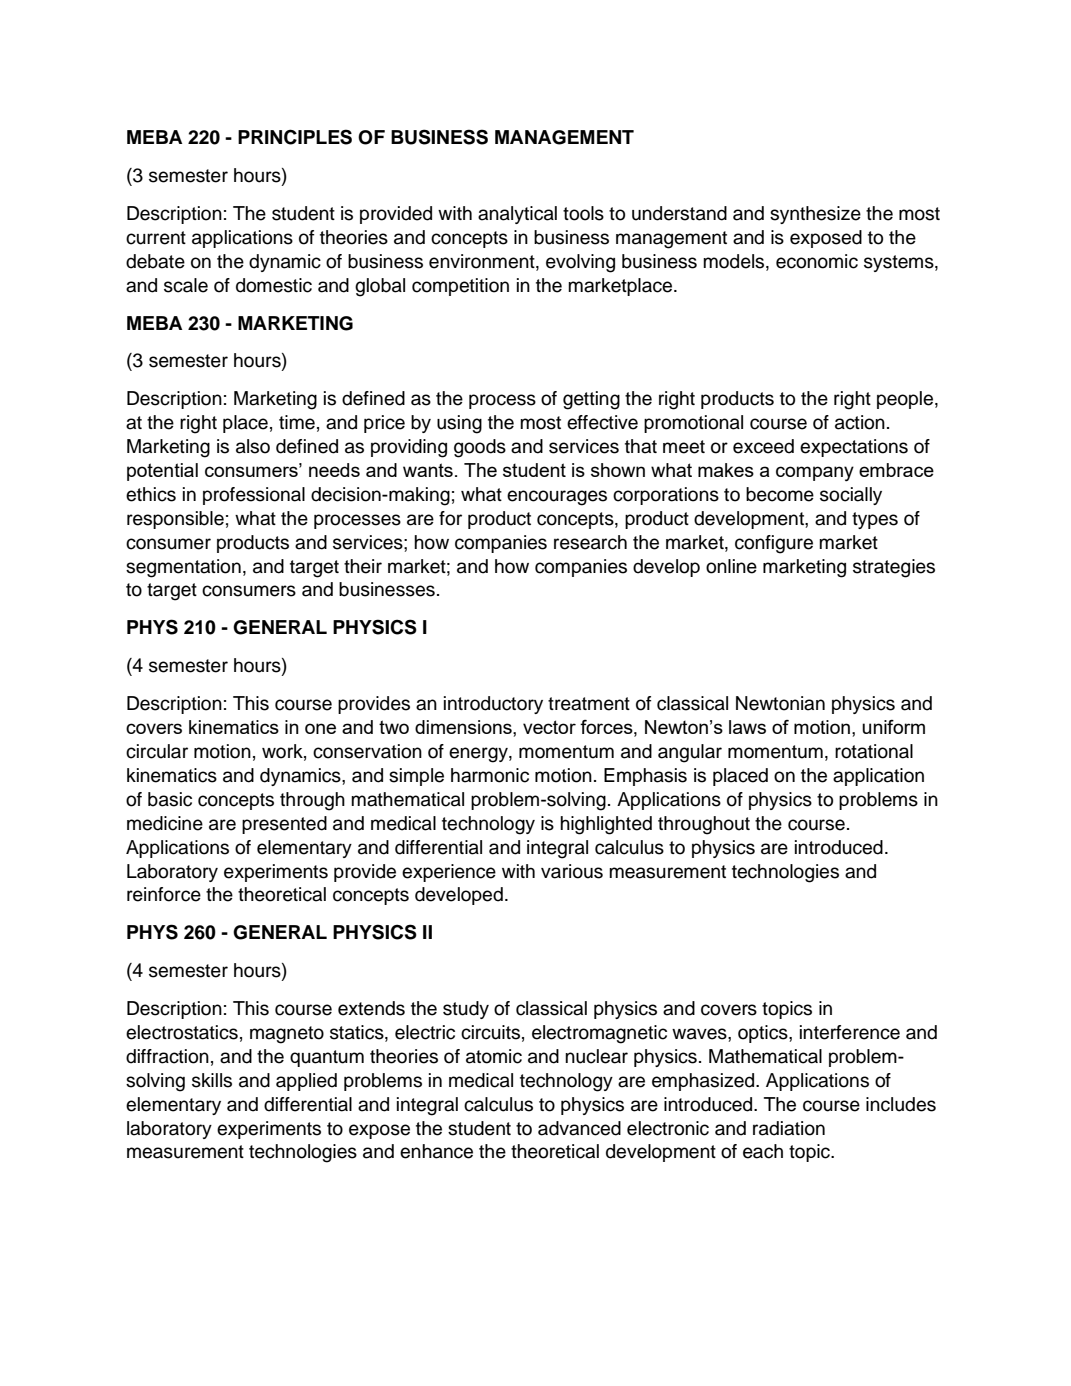  Describe the element at coordinates (295, 137) in the page. I see `PRINCIPLES` at that location.
